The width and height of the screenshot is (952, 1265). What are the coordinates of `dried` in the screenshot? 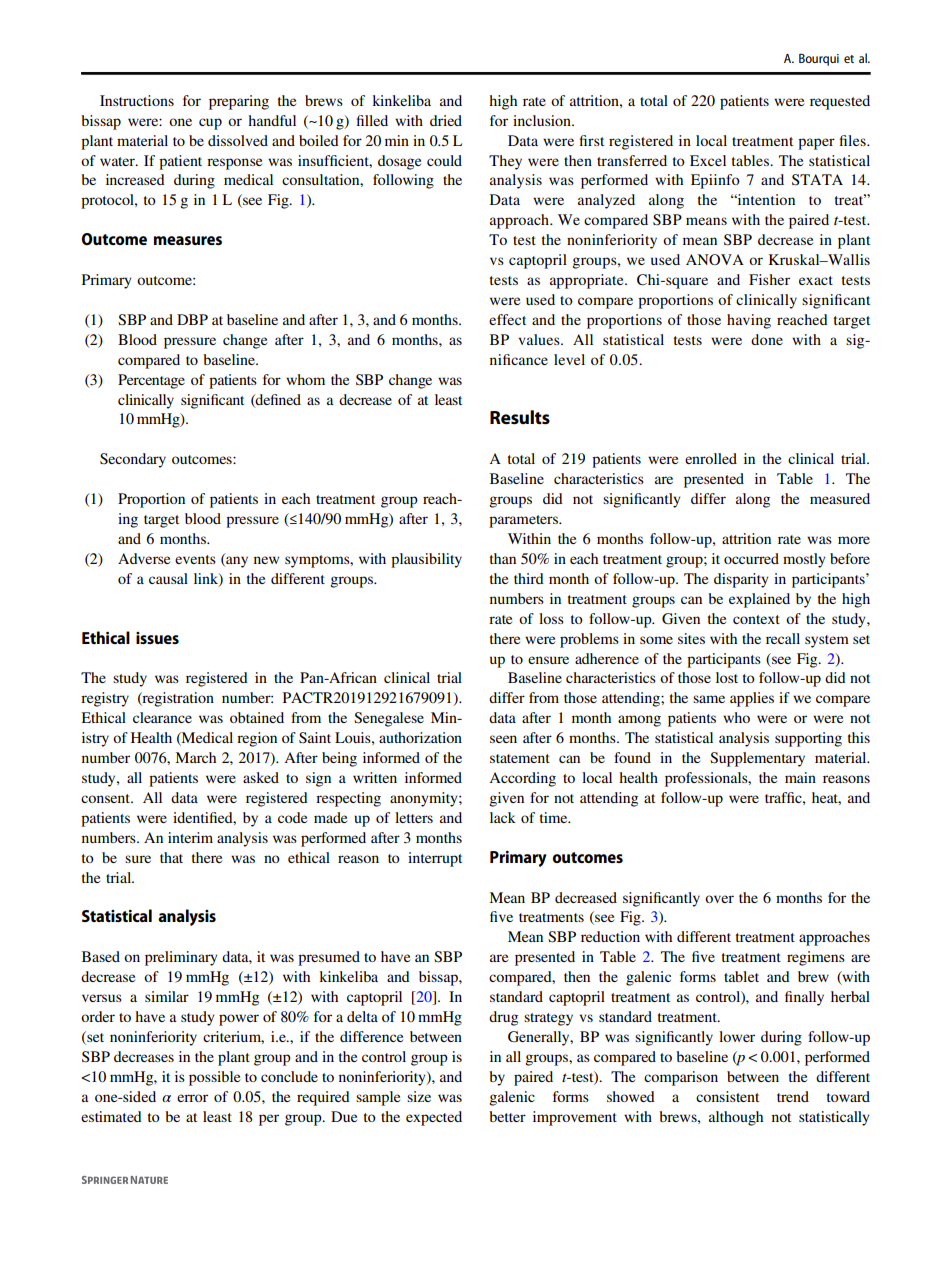 It's located at (446, 120).
